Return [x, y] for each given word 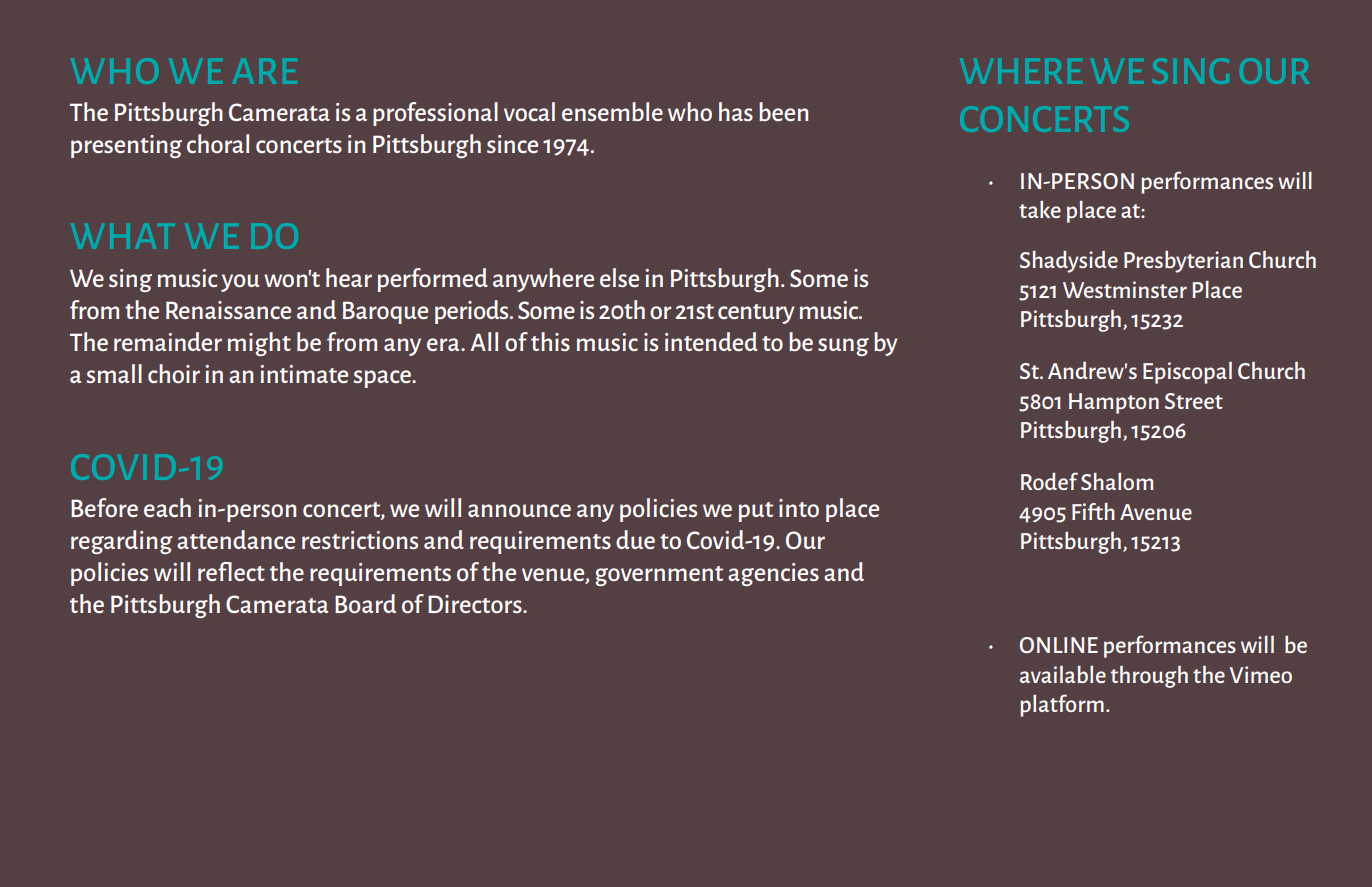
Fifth [1093, 511]
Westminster [1125, 289]
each [167, 507]
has [736, 111]
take [1040, 209]
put [756, 512]
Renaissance [228, 310]
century [756, 314]
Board [365, 603]
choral [218, 143]
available [1063, 674]
